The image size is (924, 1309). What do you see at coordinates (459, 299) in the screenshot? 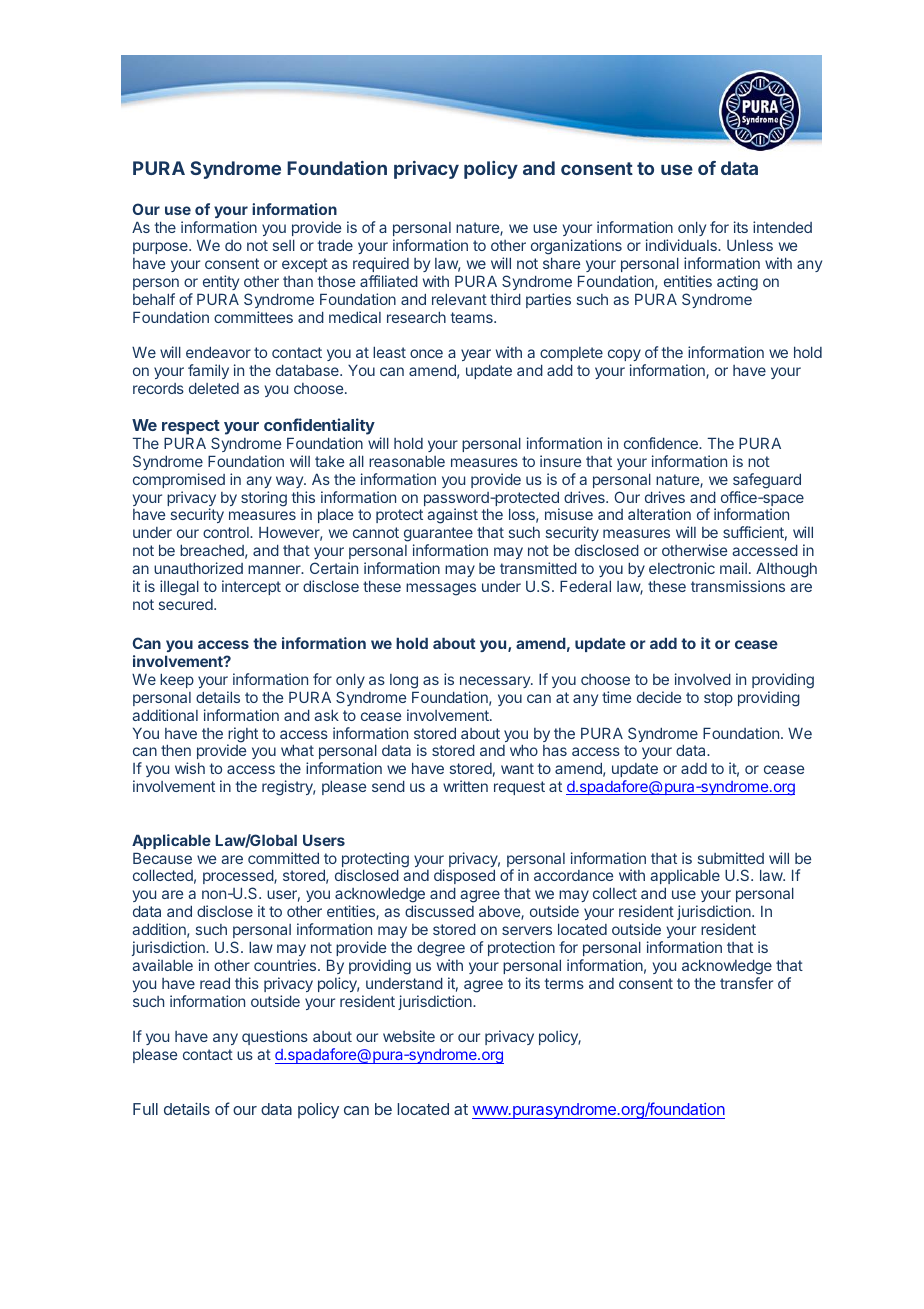
I see `relevant` at bounding box center [459, 299].
